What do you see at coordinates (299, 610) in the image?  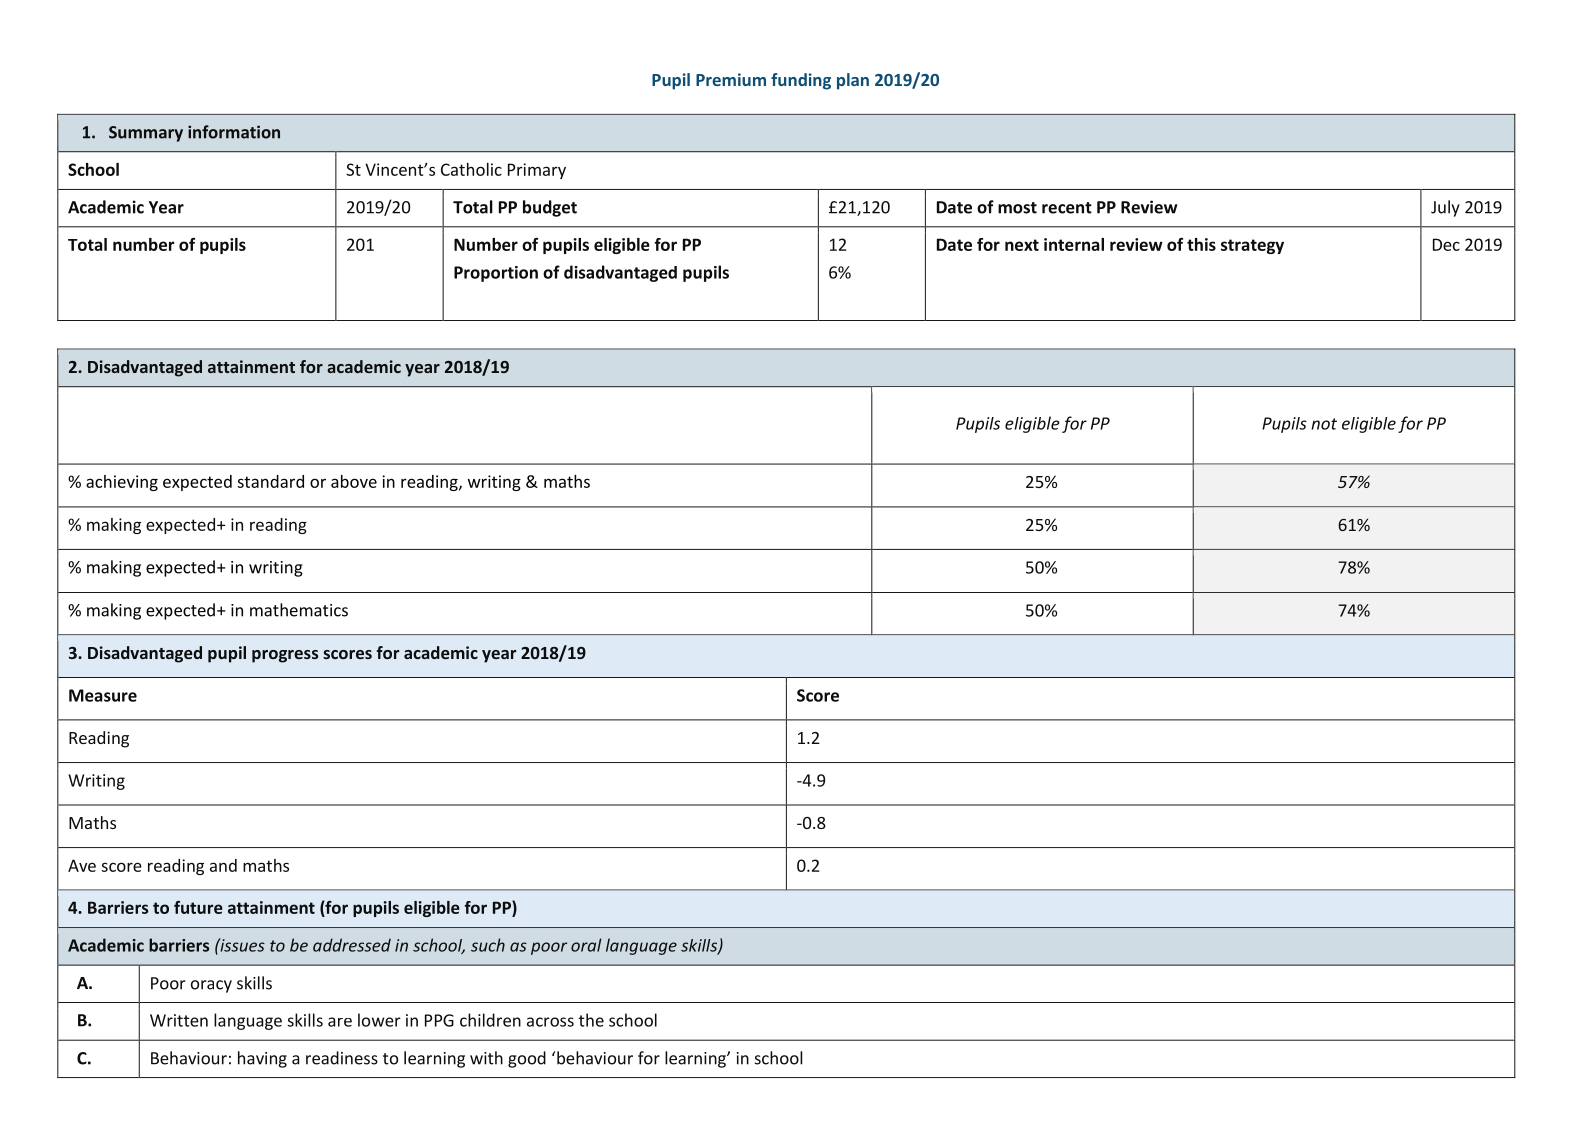 I see `mathematics` at bounding box center [299, 610].
